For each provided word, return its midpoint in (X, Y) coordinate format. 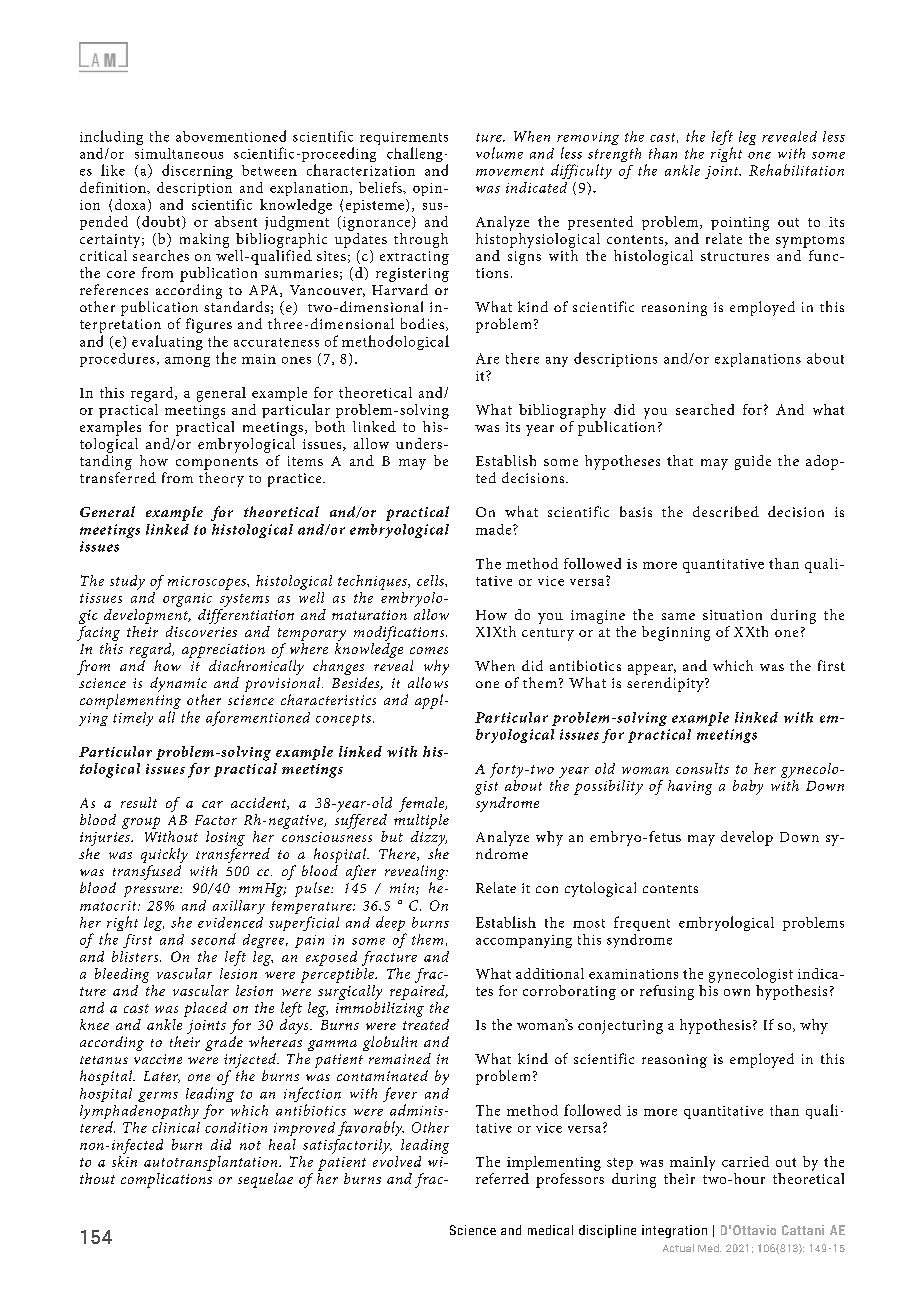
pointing (740, 224)
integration (674, 1231)
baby (748, 787)
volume (499, 153)
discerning (197, 171)
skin (124, 1160)
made (495, 529)
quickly (164, 857)
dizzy (429, 840)
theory (221, 479)
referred (502, 1178)
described (726, 511)
